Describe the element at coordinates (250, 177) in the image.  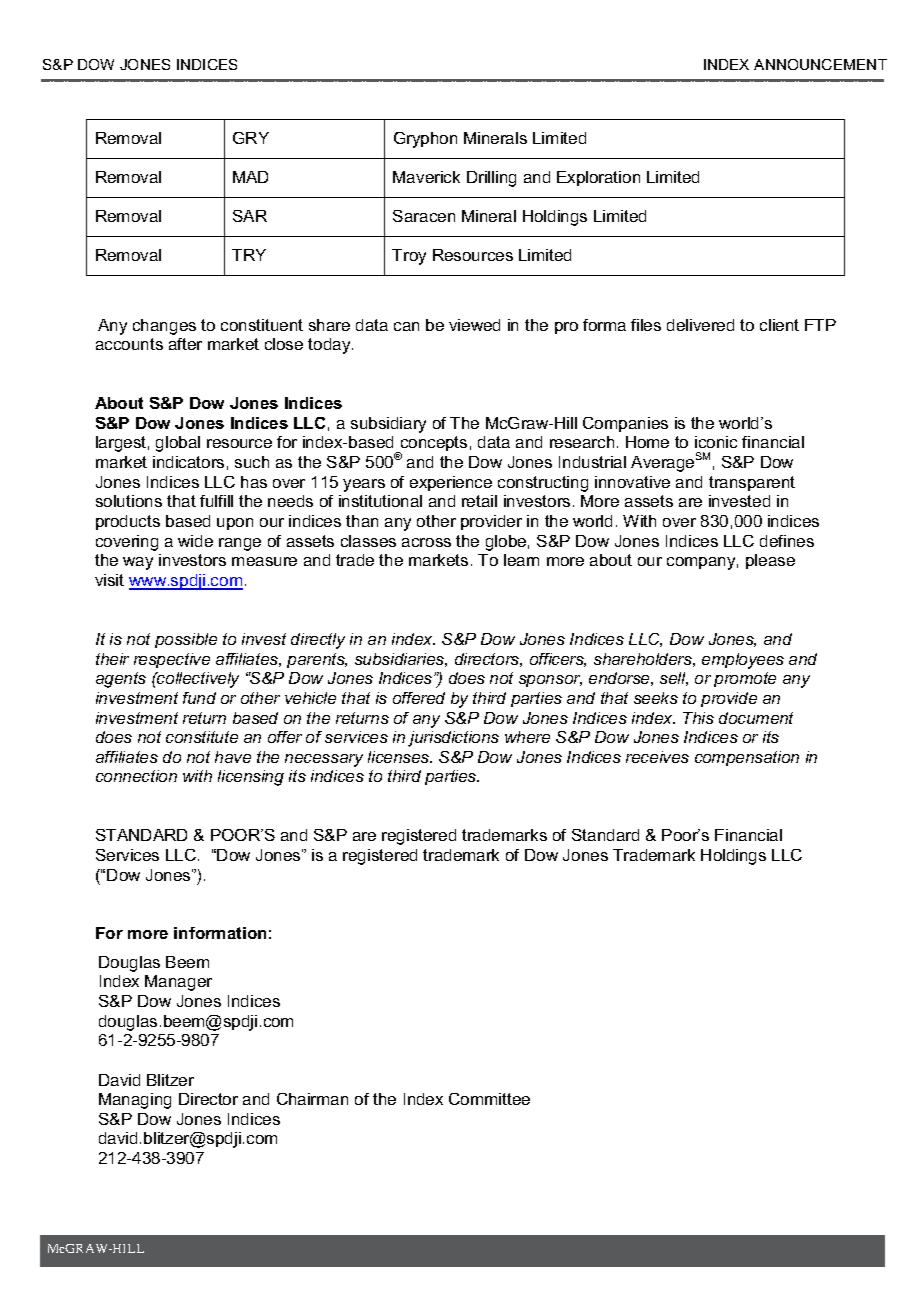
I see `MAD` at that location.
